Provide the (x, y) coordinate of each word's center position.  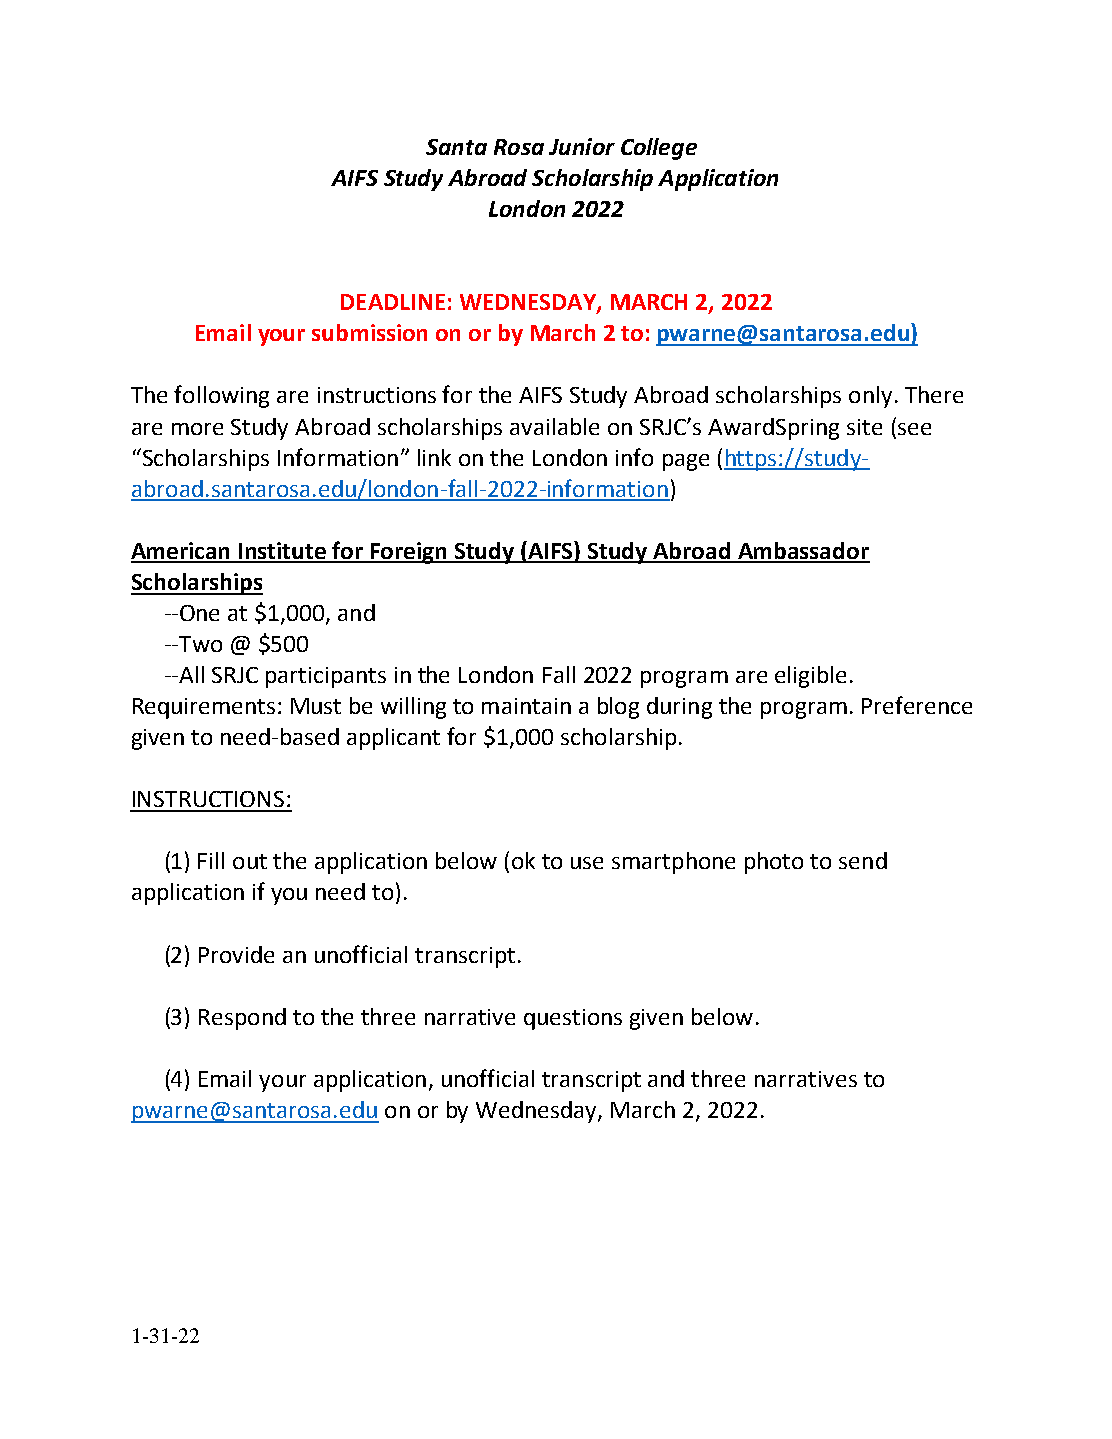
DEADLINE (393, 302)
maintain (526, 706)
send (863, 860)
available (554, 426)
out (250, 861)
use (587, 863)
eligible (810, 677)
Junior (582, 146)
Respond (242, 1019)
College (659, 149)
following (221, 396)
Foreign (409, 553)
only (870, 397)
